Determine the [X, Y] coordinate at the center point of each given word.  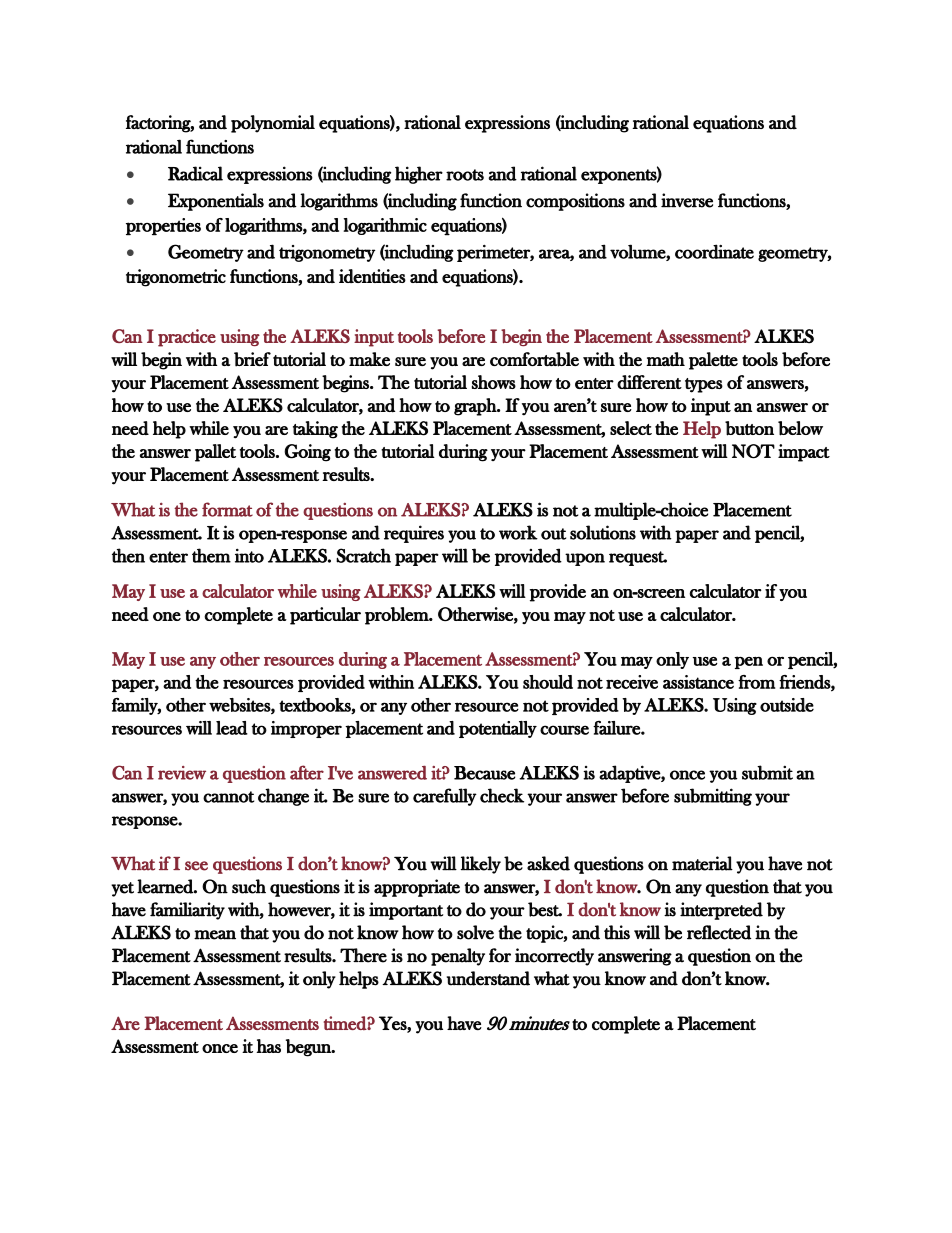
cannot [228, 797]
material [702, 863]
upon [585, 559]
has [268, 1046]
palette [713, 361]
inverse [687, 200]
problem [398, 616]
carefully [445, 797]
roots [465, 175]
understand [488, 978]
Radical [195, 173]
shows [494, 382]
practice [187, 338]
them [211, 555]
